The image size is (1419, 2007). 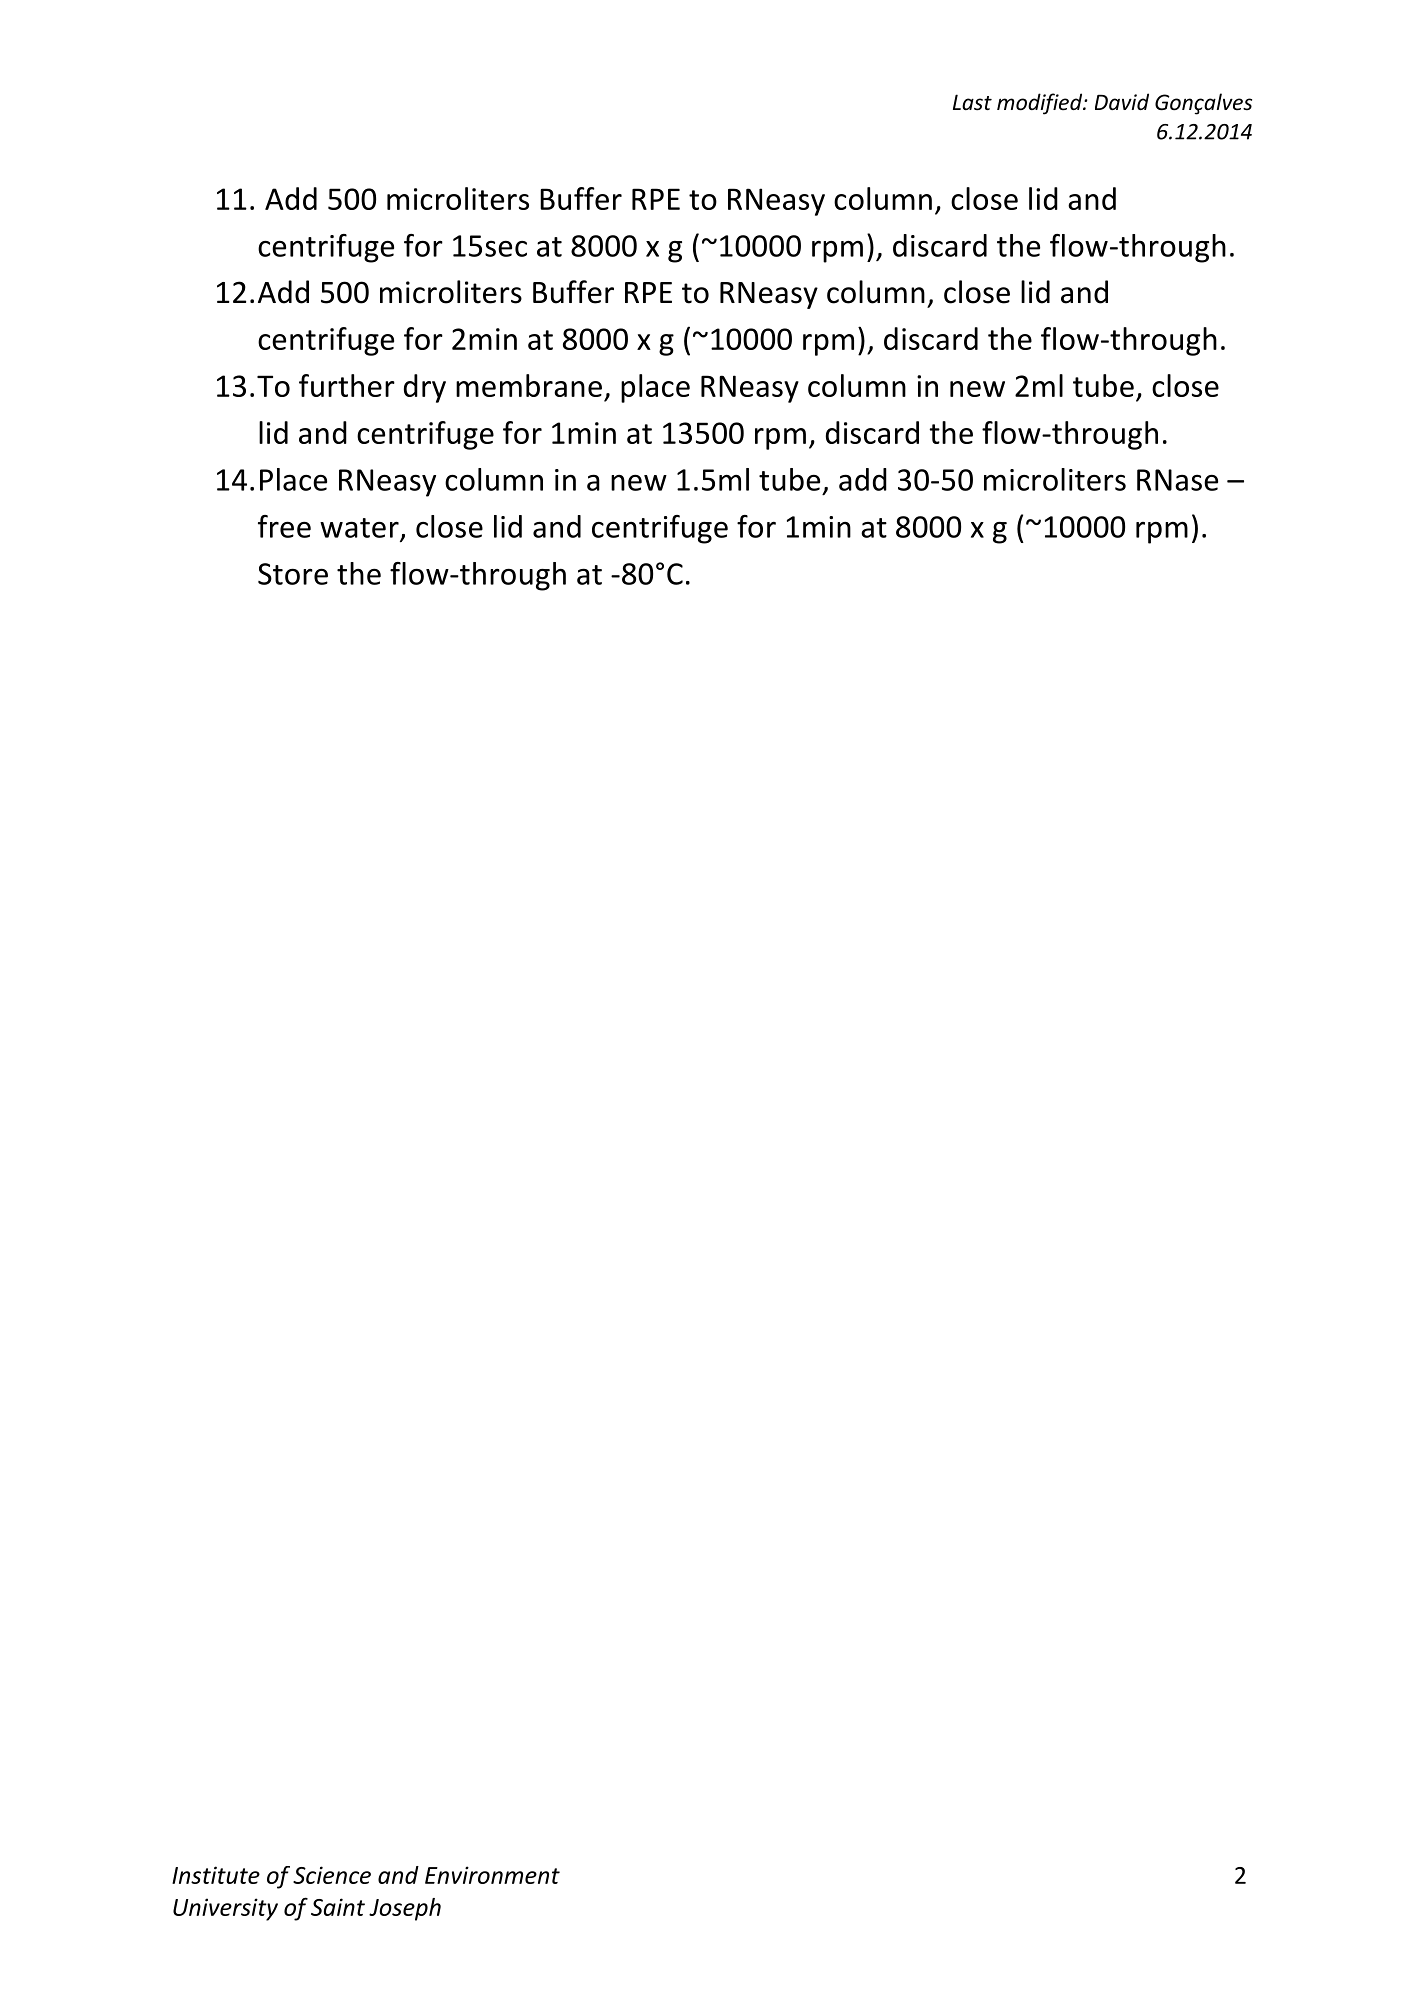 What do you see at coordinates (338, 1907) in the image?
I see `Saint` at bounding box center [338, 1907].
